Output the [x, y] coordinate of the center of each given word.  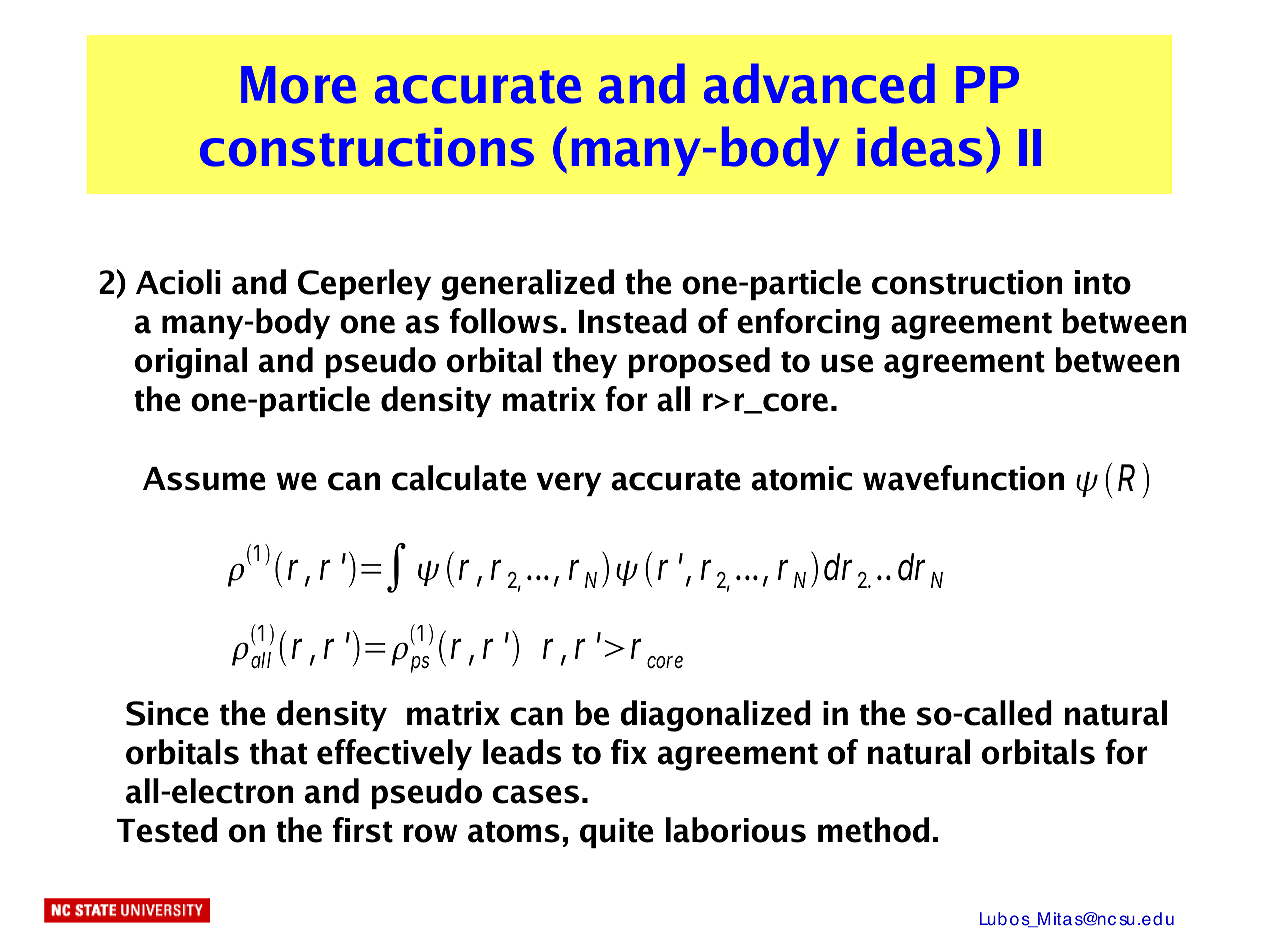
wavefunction [963, 478]
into [1103, 282]
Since [167, 713]
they [585, 362]
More [298, 85]
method [873, 830]
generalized [527, 285]
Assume [204, 479]
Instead [633, 321]
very [569, 484]
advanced [819, 83]
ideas [919, 146]
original [191, 363]
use [847, 363]
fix [629, 751]
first [363, 830]
